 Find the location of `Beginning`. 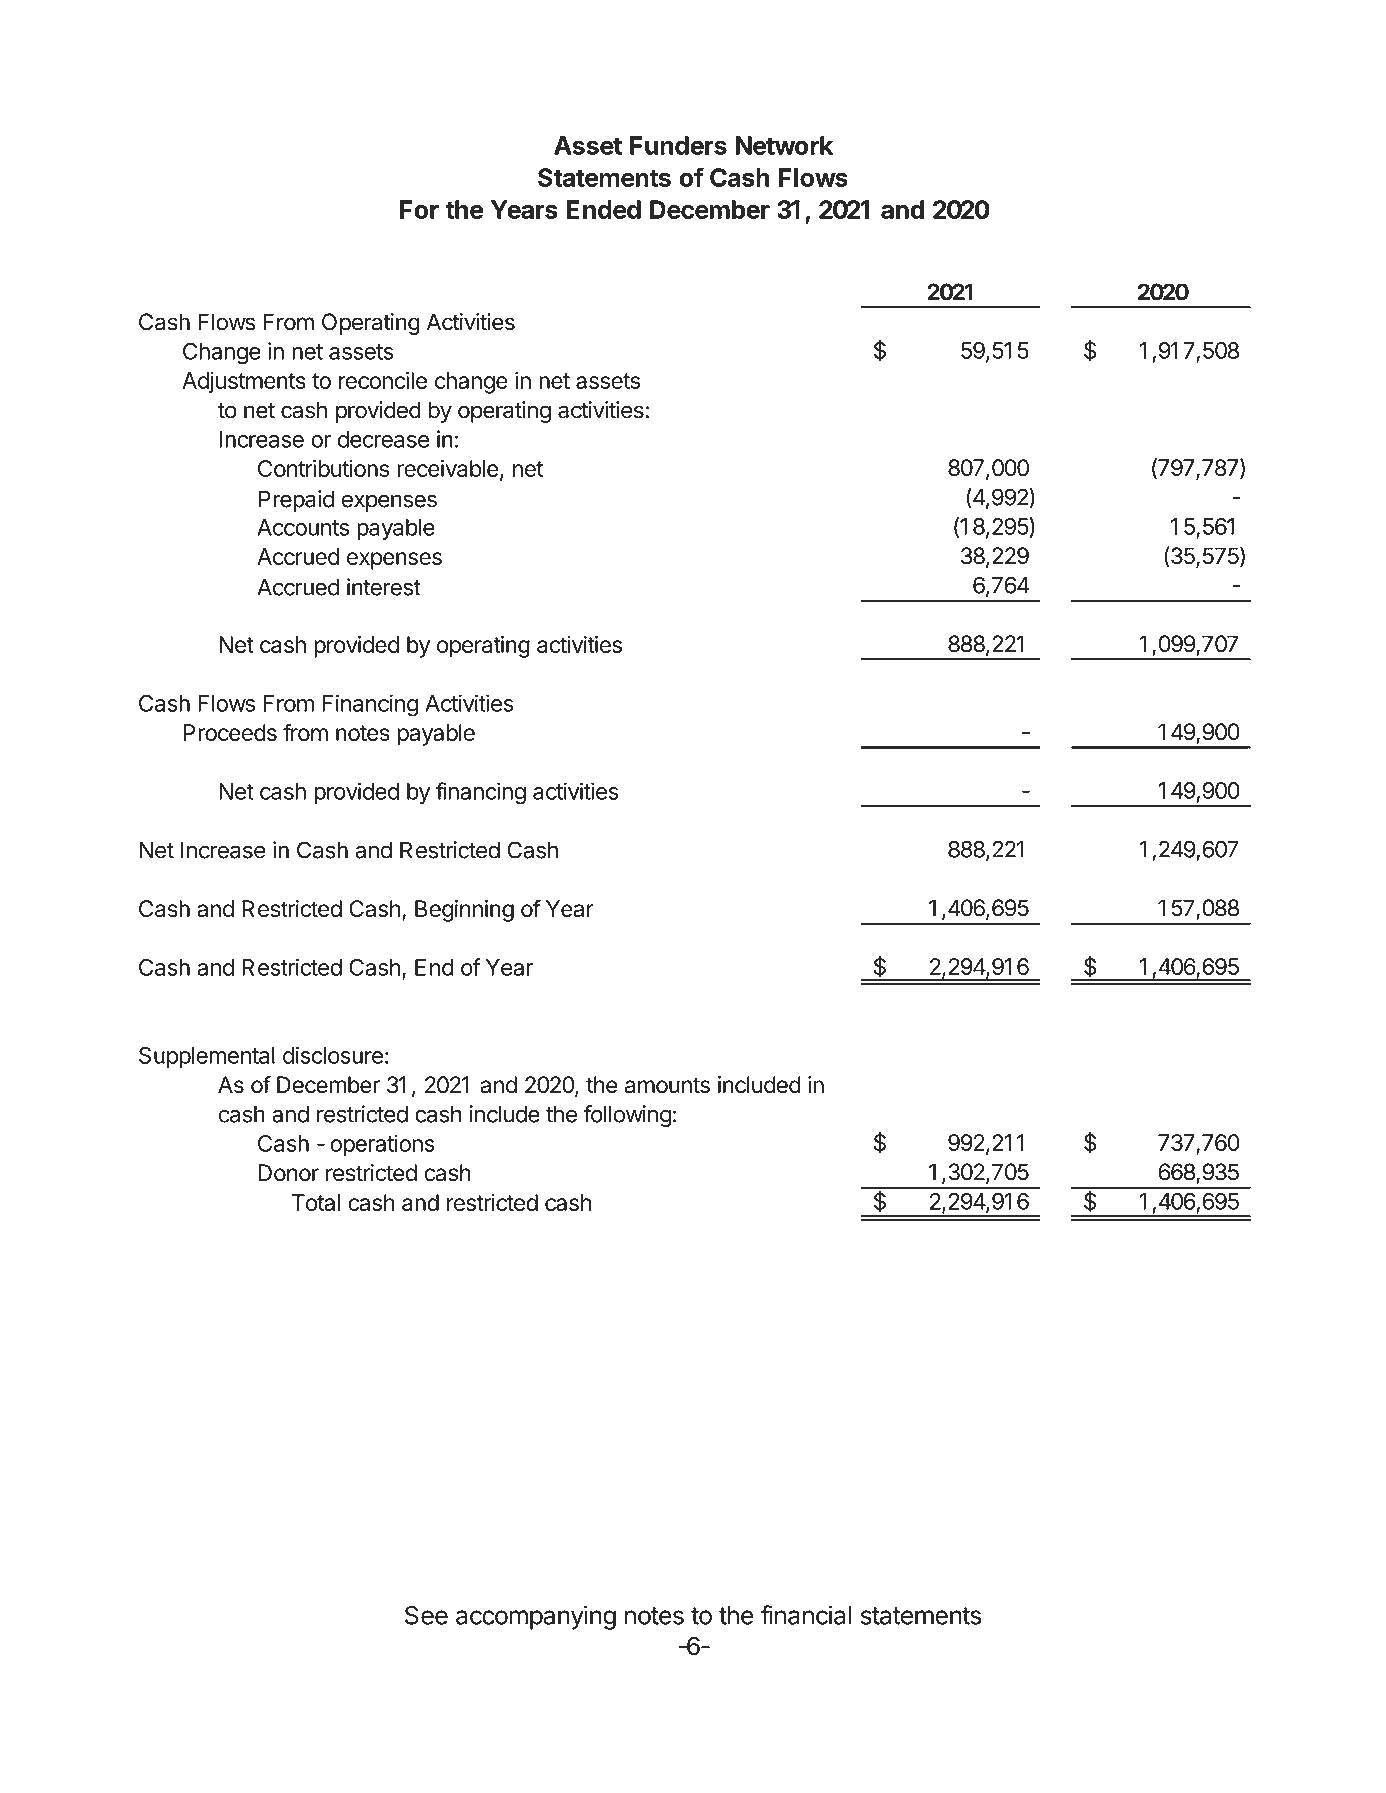

Beginning is located at coordinates (464, 911).
